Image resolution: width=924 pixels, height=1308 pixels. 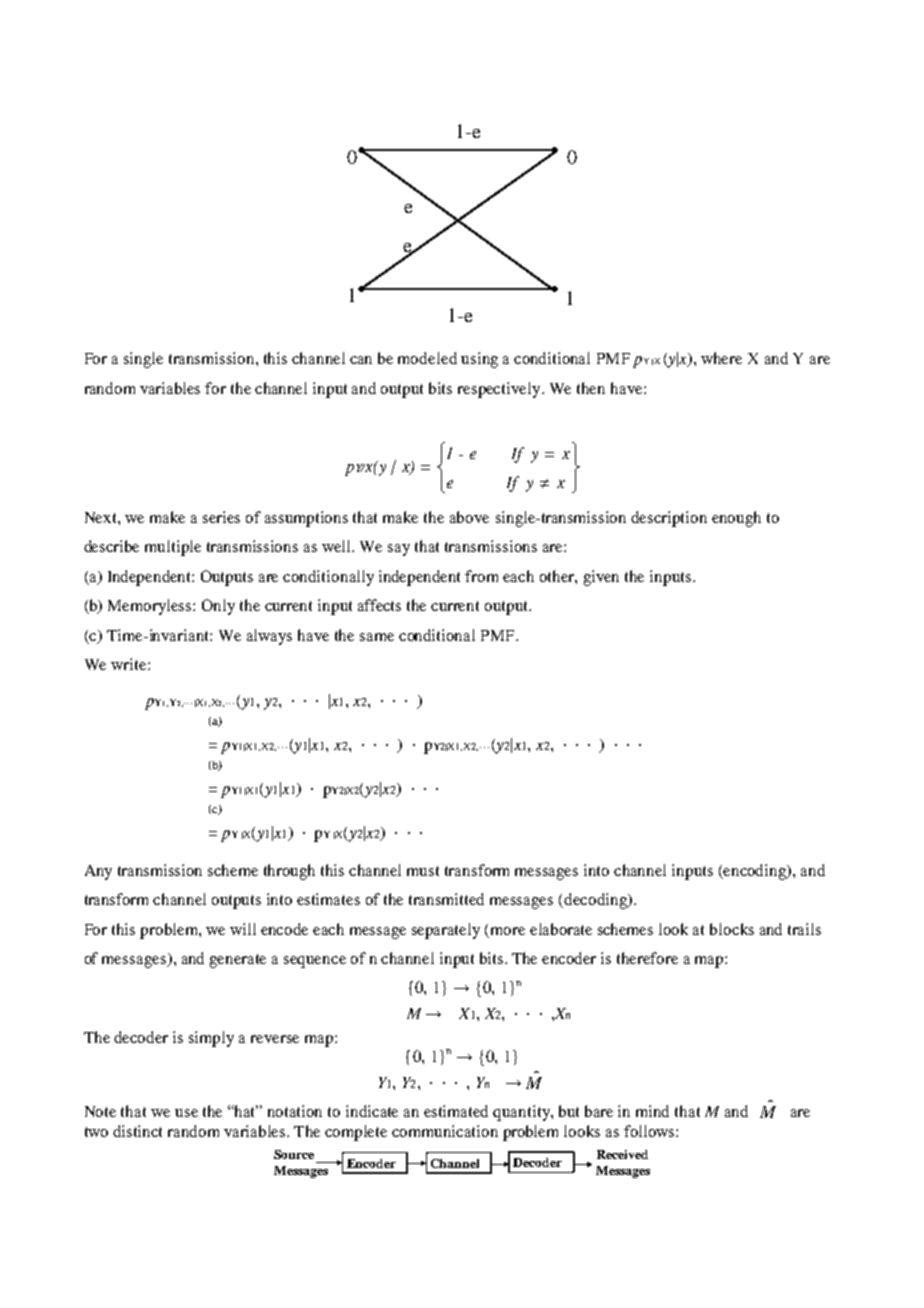 I want to click on same, so click(x=377, y=637).
